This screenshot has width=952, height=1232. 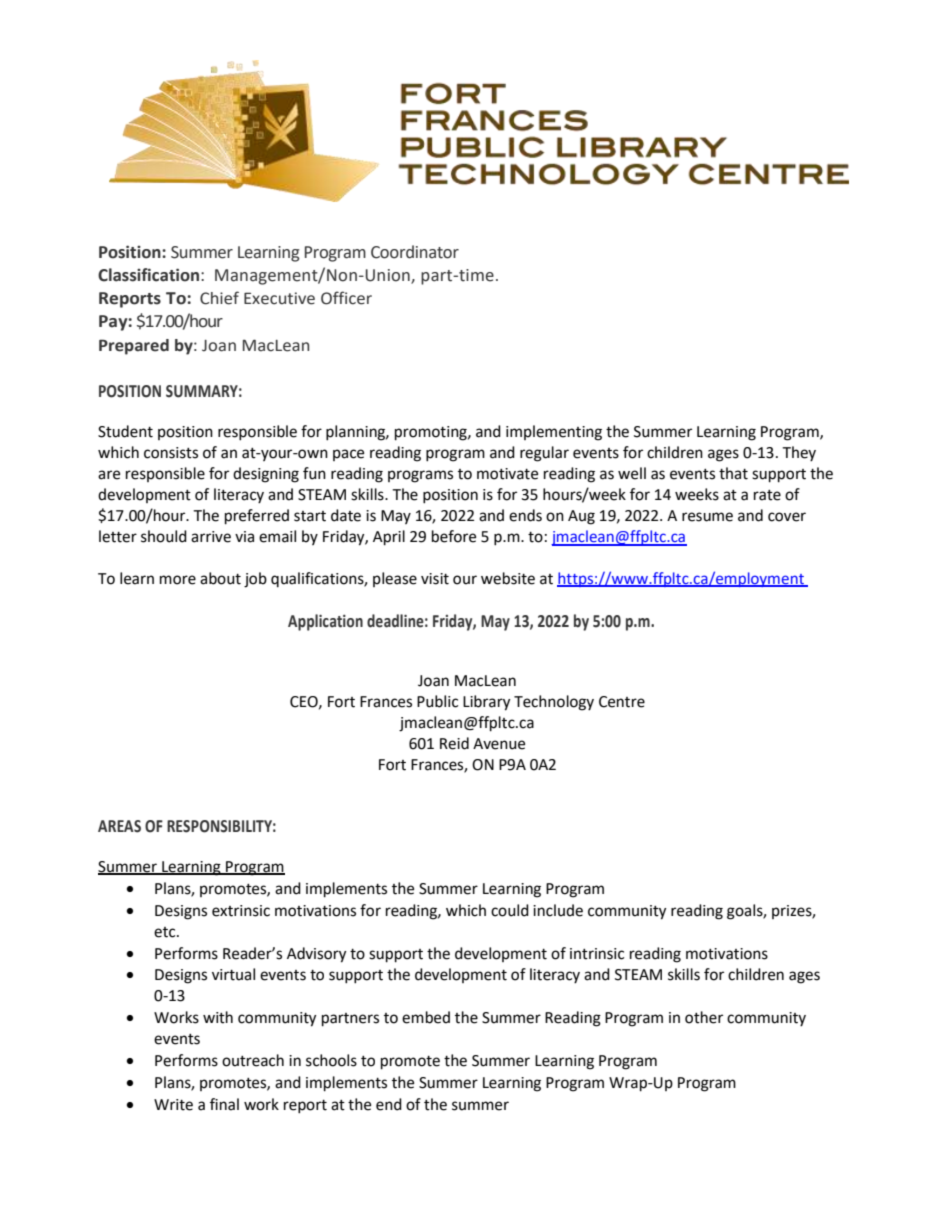 What do you see at coordinates (510, 910) in the screenshot?
I see `could` at bounding box center [510, 910].
